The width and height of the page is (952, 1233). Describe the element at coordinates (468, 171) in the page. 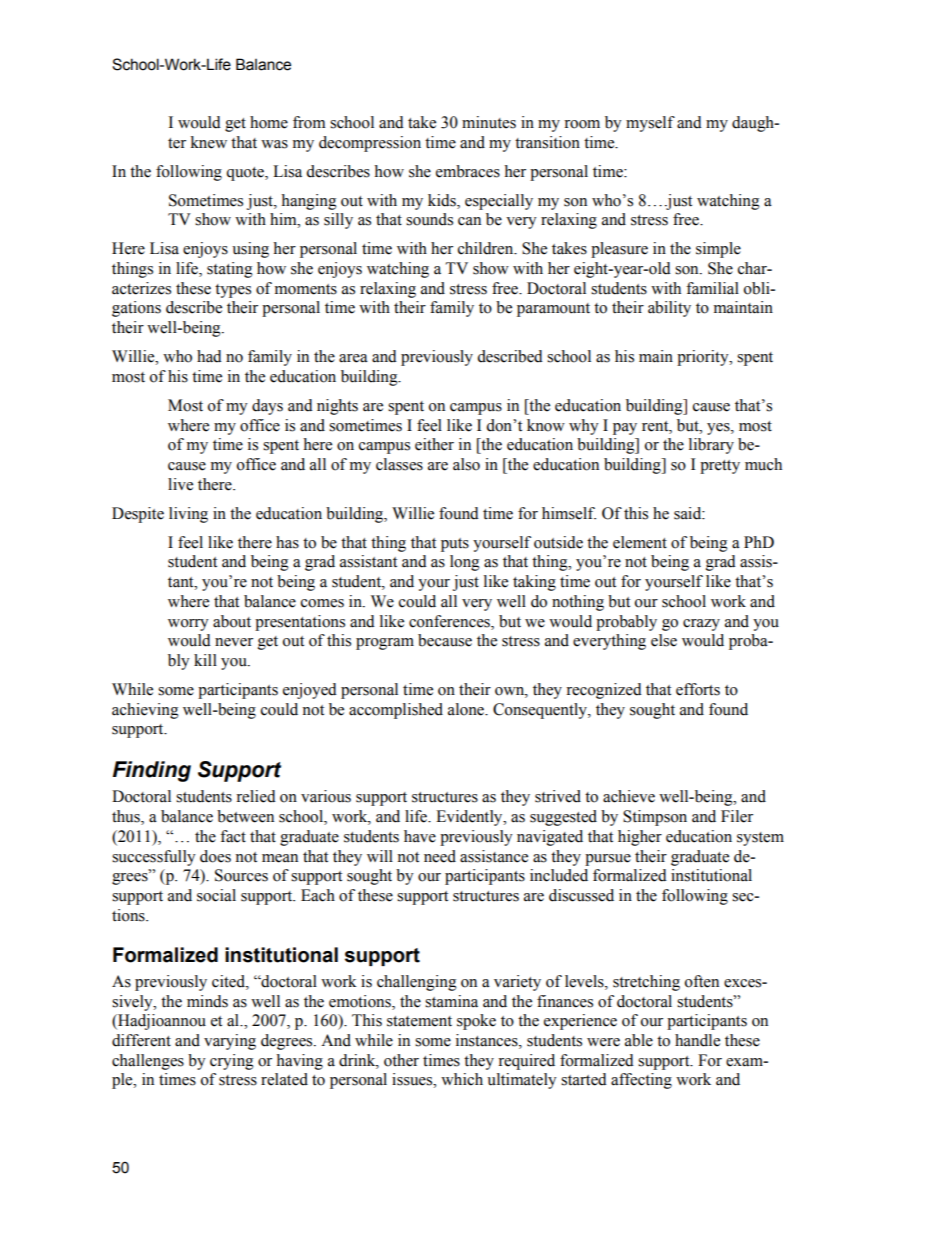

I see `embraces` at that location.
